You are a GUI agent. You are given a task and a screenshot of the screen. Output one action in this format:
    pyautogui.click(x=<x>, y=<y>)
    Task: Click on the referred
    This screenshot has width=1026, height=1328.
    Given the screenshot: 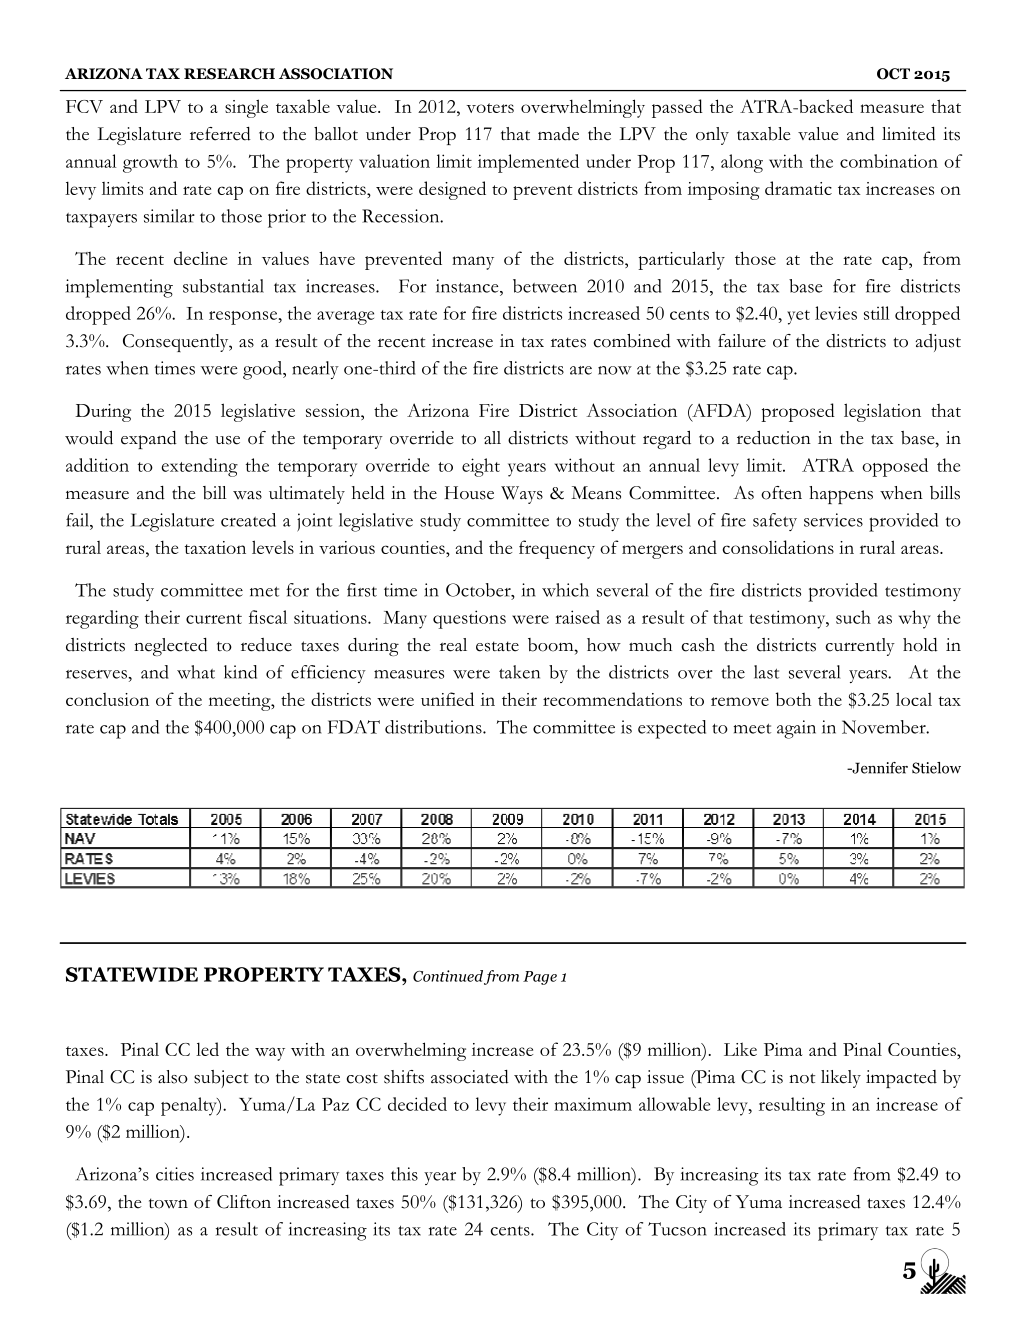 What is the action you would take?
    pyautogui.click(x=220, y=134)
